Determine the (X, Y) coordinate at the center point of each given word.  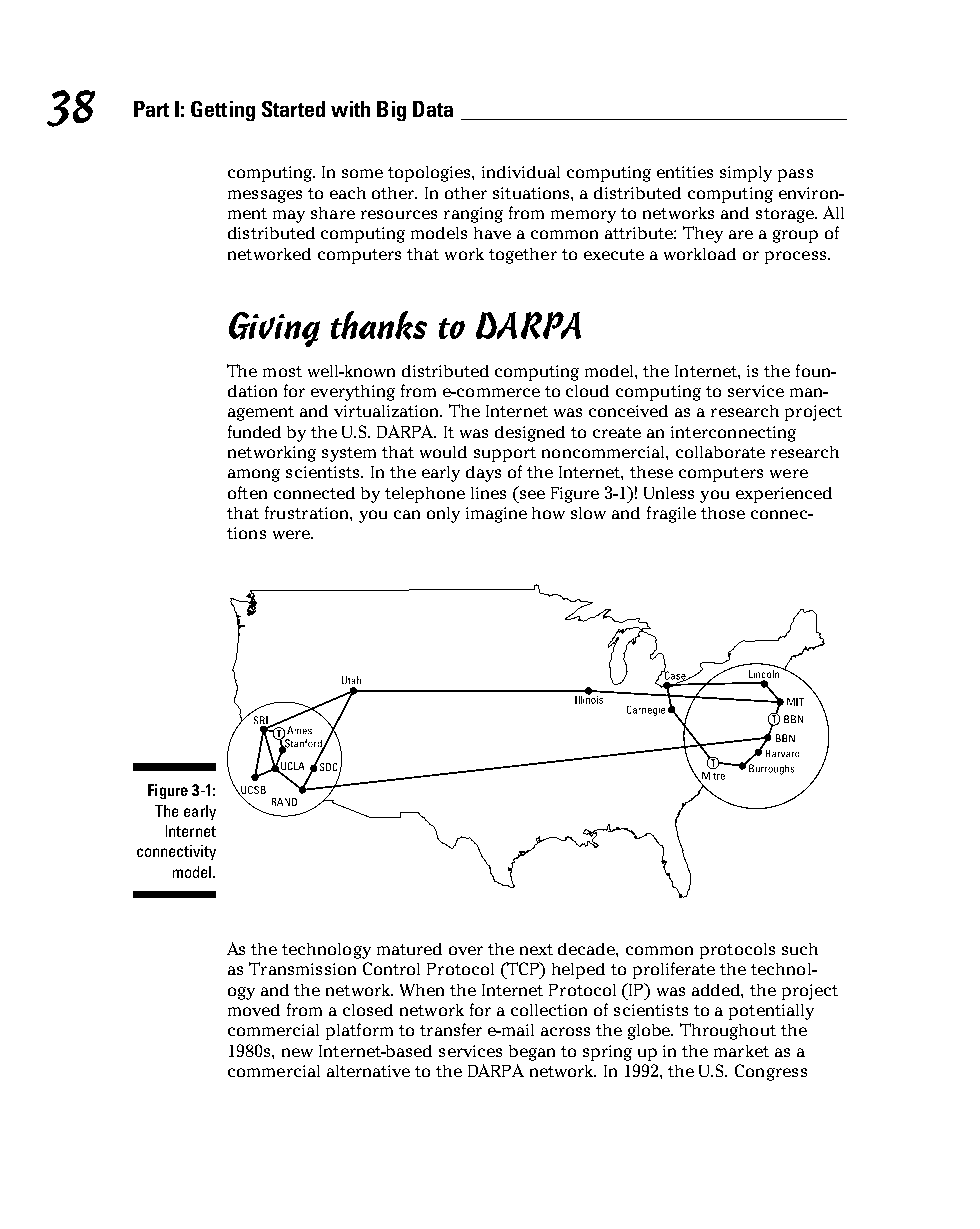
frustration (308, 512)
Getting (223, 111)
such (800, 949)
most (282, 371)
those (723, 513)
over (466, 950)
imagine (496, 515)
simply (746, 174)
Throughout (728, 1031)
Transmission (302, 968)
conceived (628, 411)
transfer (451, 1029)
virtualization (388, 411)
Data (433, 109)
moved (254, 1010)
